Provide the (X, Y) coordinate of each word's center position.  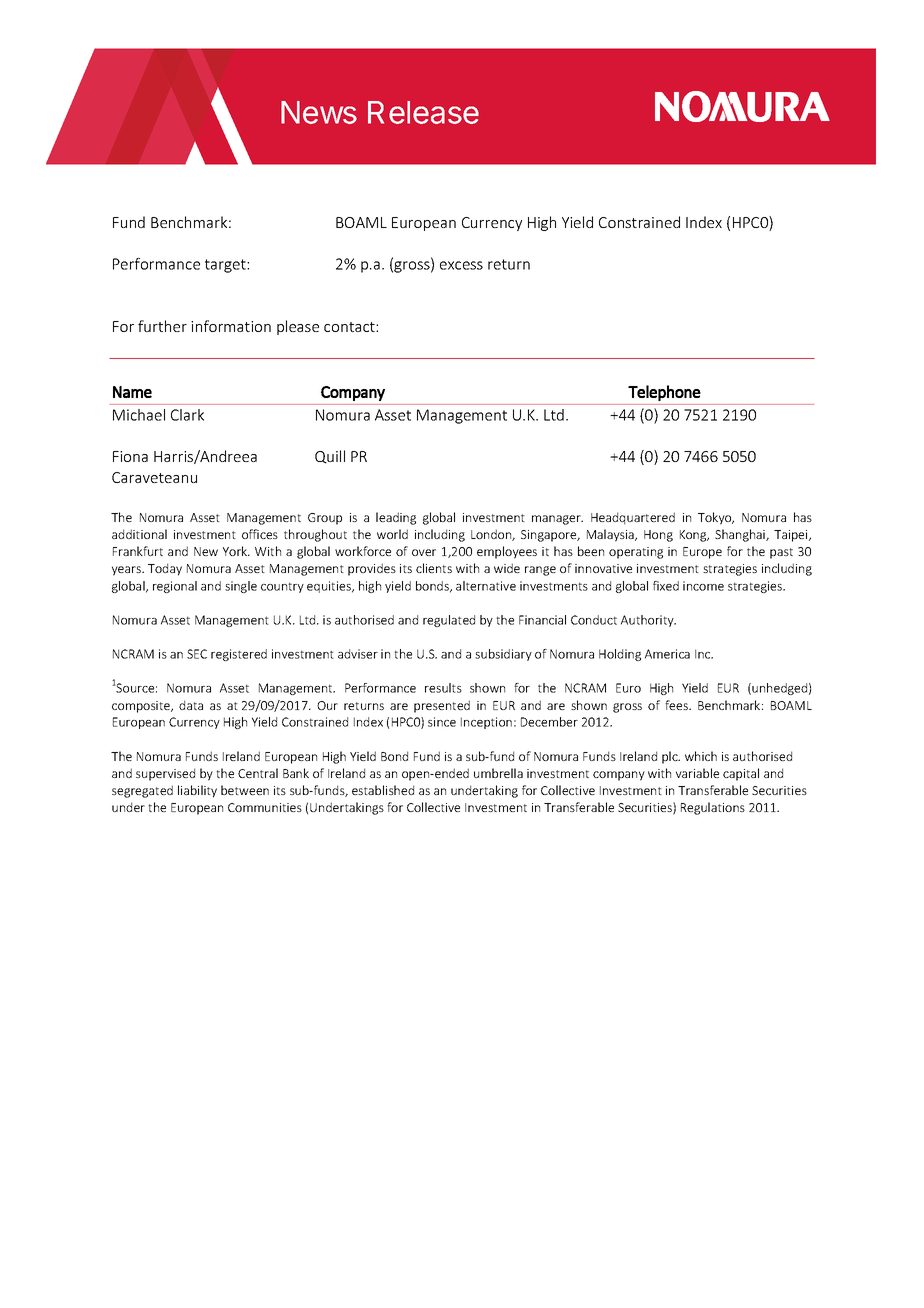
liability (197, 791)
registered (239, 655)
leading (396, 518)
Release (423, 112)
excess (461, 265)
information (231, 326)
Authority (648, 621)
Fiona (130, 456)
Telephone (664, 393)
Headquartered (633, 518)
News (319, 112)
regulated (449, 621)
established (383, 790)
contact (350, 327)
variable (697, 773)
